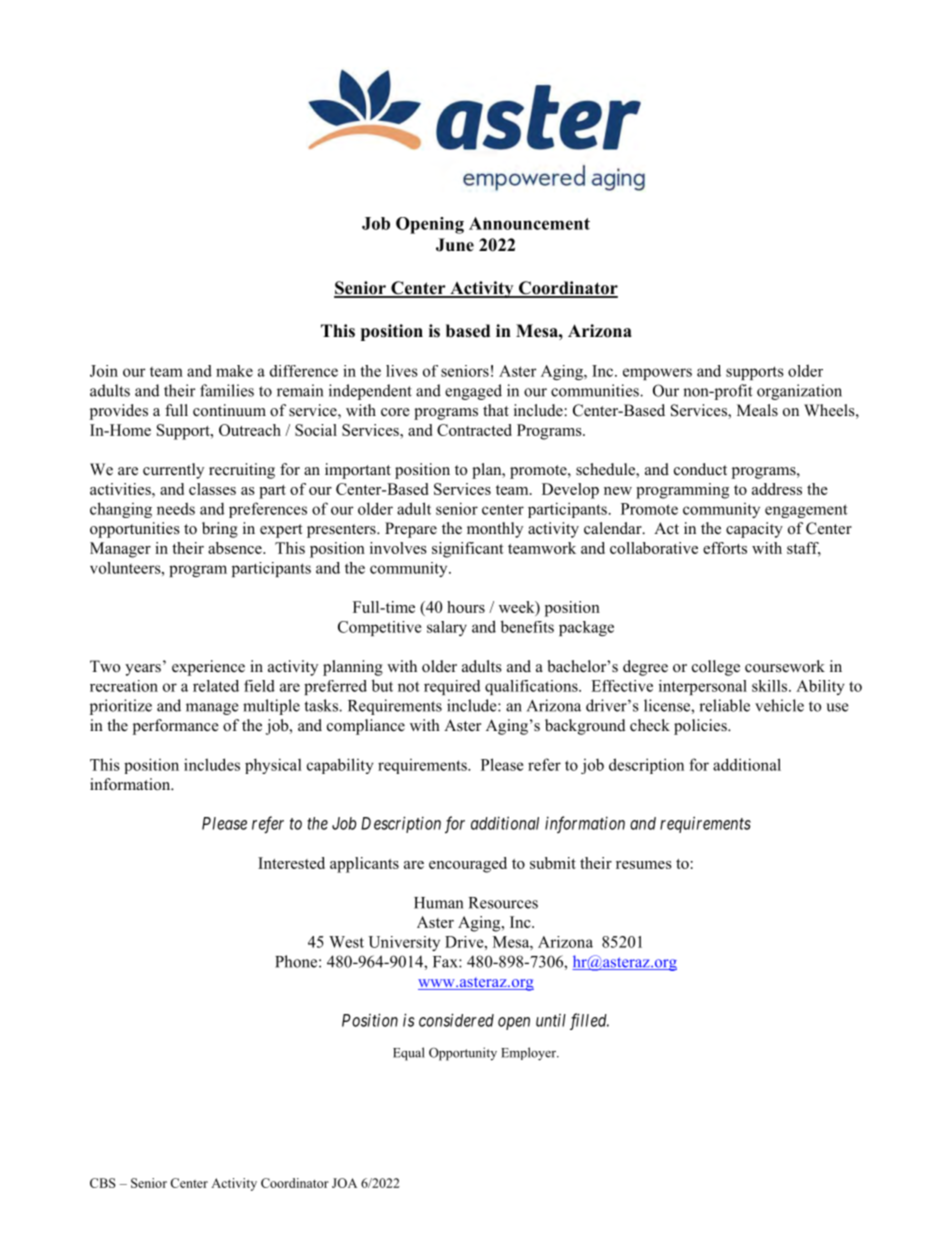  I want to click on empowers, so click(657, 374).
